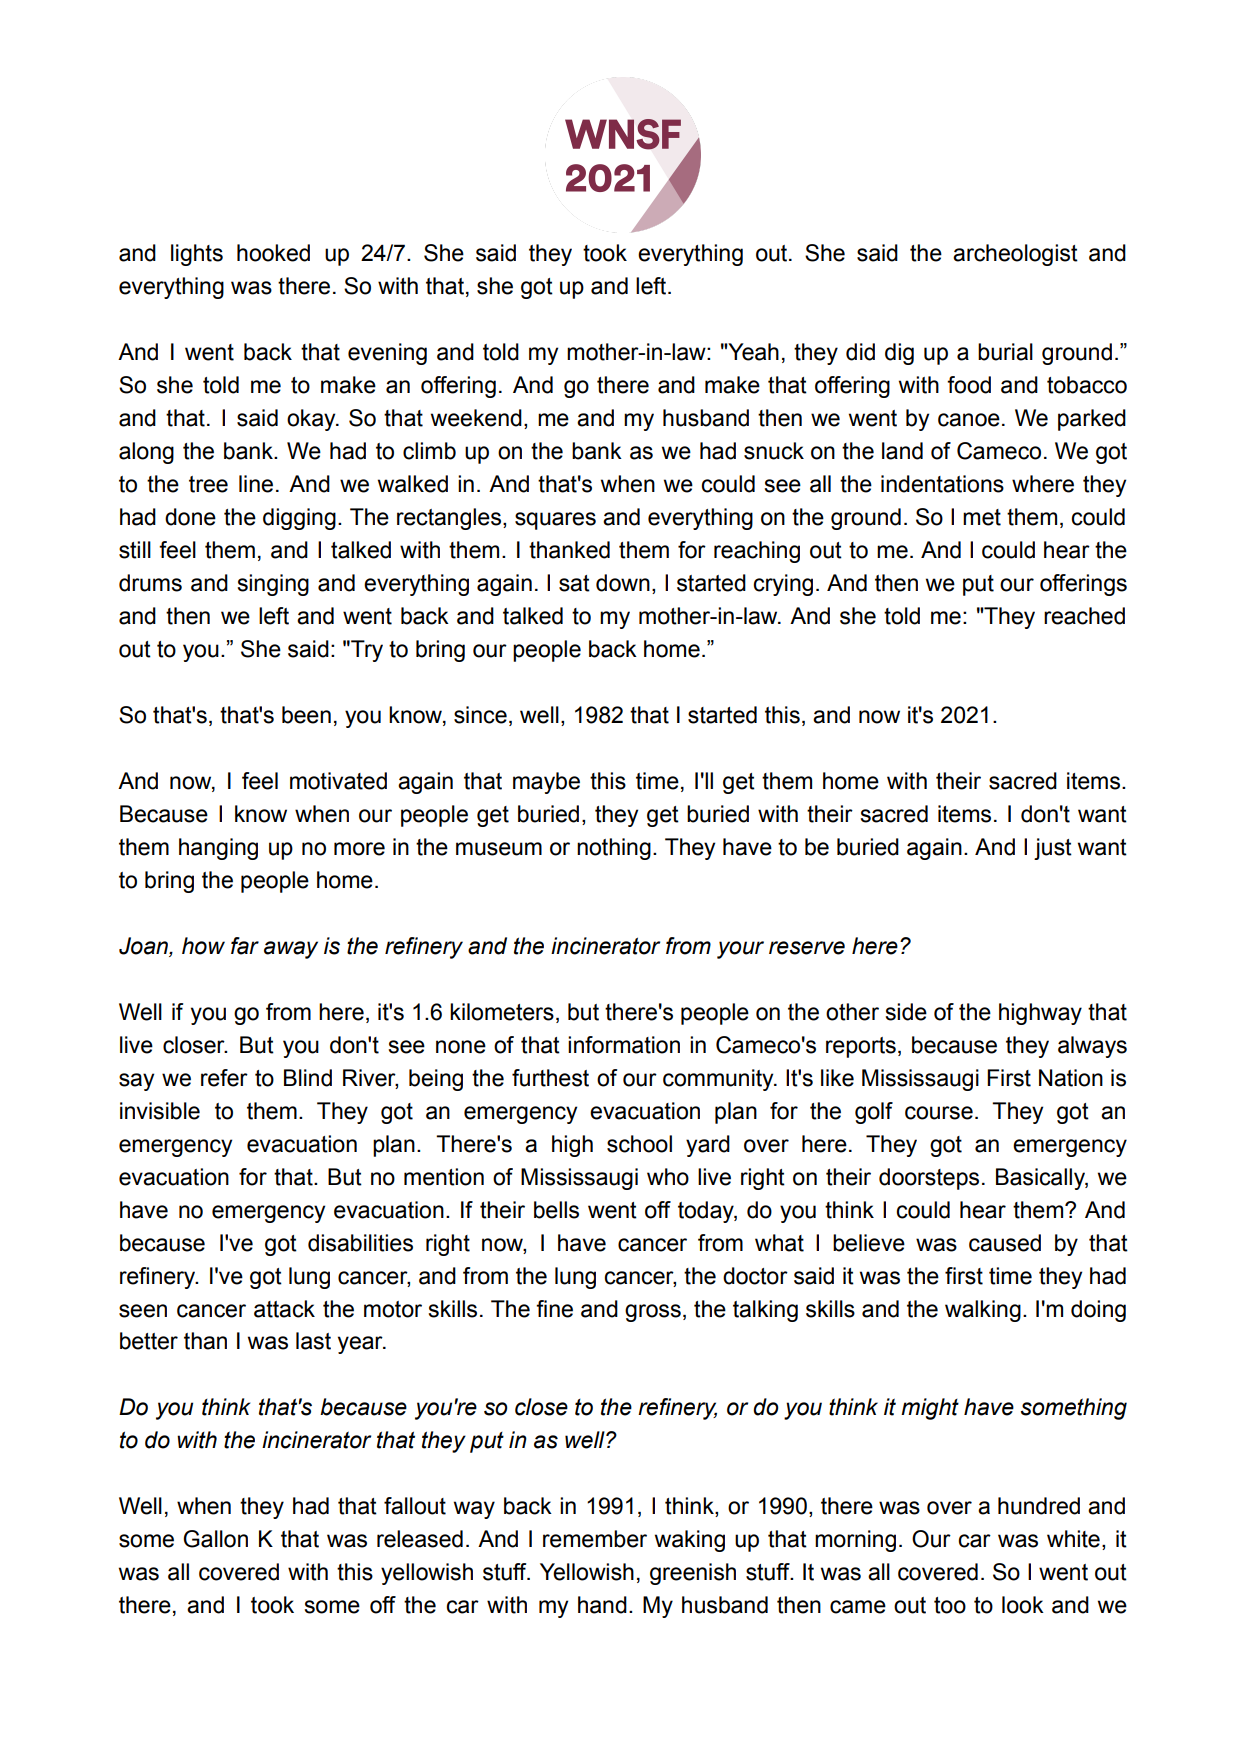  Describe the element at coordinates (273, 585) in the screenshot. I see `singing` at that location.
